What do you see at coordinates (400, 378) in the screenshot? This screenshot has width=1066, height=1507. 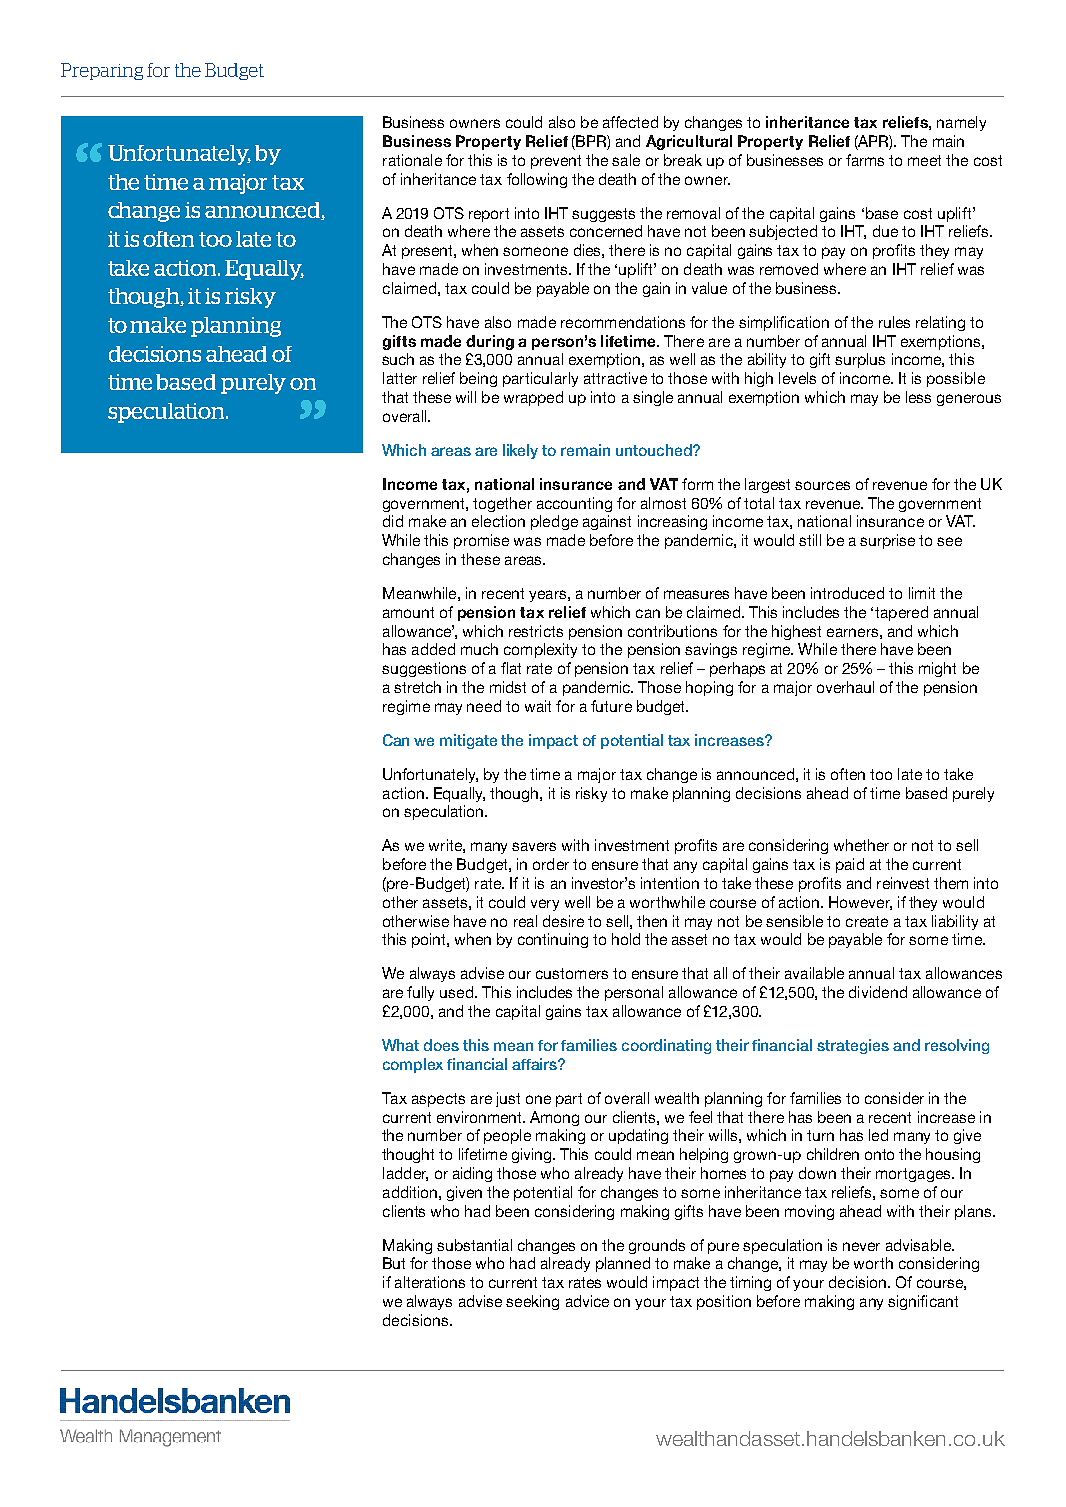 I see `latter` at bounding box center [400, 378].
